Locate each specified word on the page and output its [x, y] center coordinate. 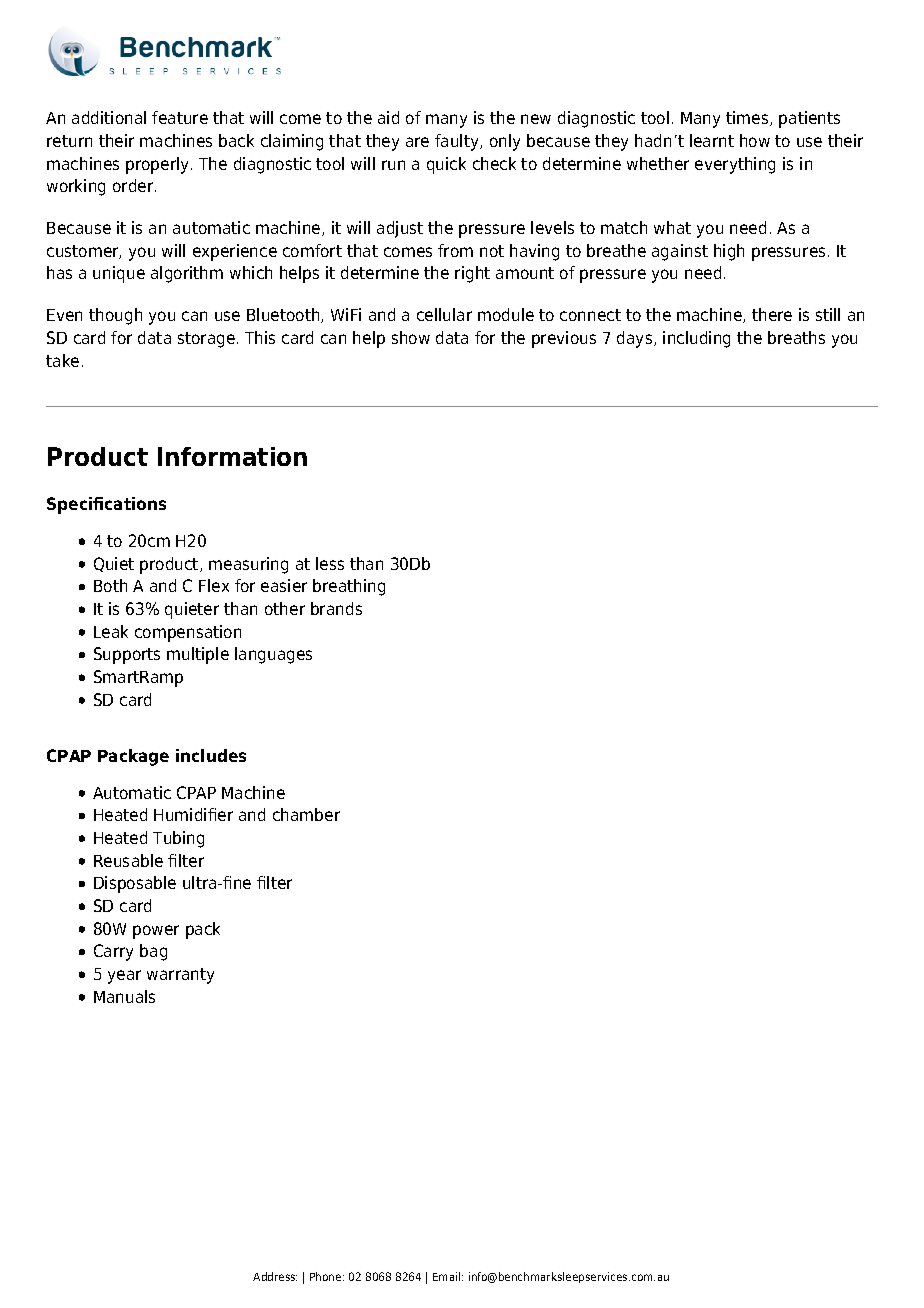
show [411, 337]
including [696, 339]
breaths [796, 337]
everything [735, 165]
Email [448, 1276]
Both [110, 585]
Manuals [124, 996]
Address [275, 1276]
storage [206, 340]
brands [336, 608]
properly [159, 165]
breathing [349, 587]
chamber [306, 814]
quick [446, 165]
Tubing [178, 839]
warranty [180, 976]
